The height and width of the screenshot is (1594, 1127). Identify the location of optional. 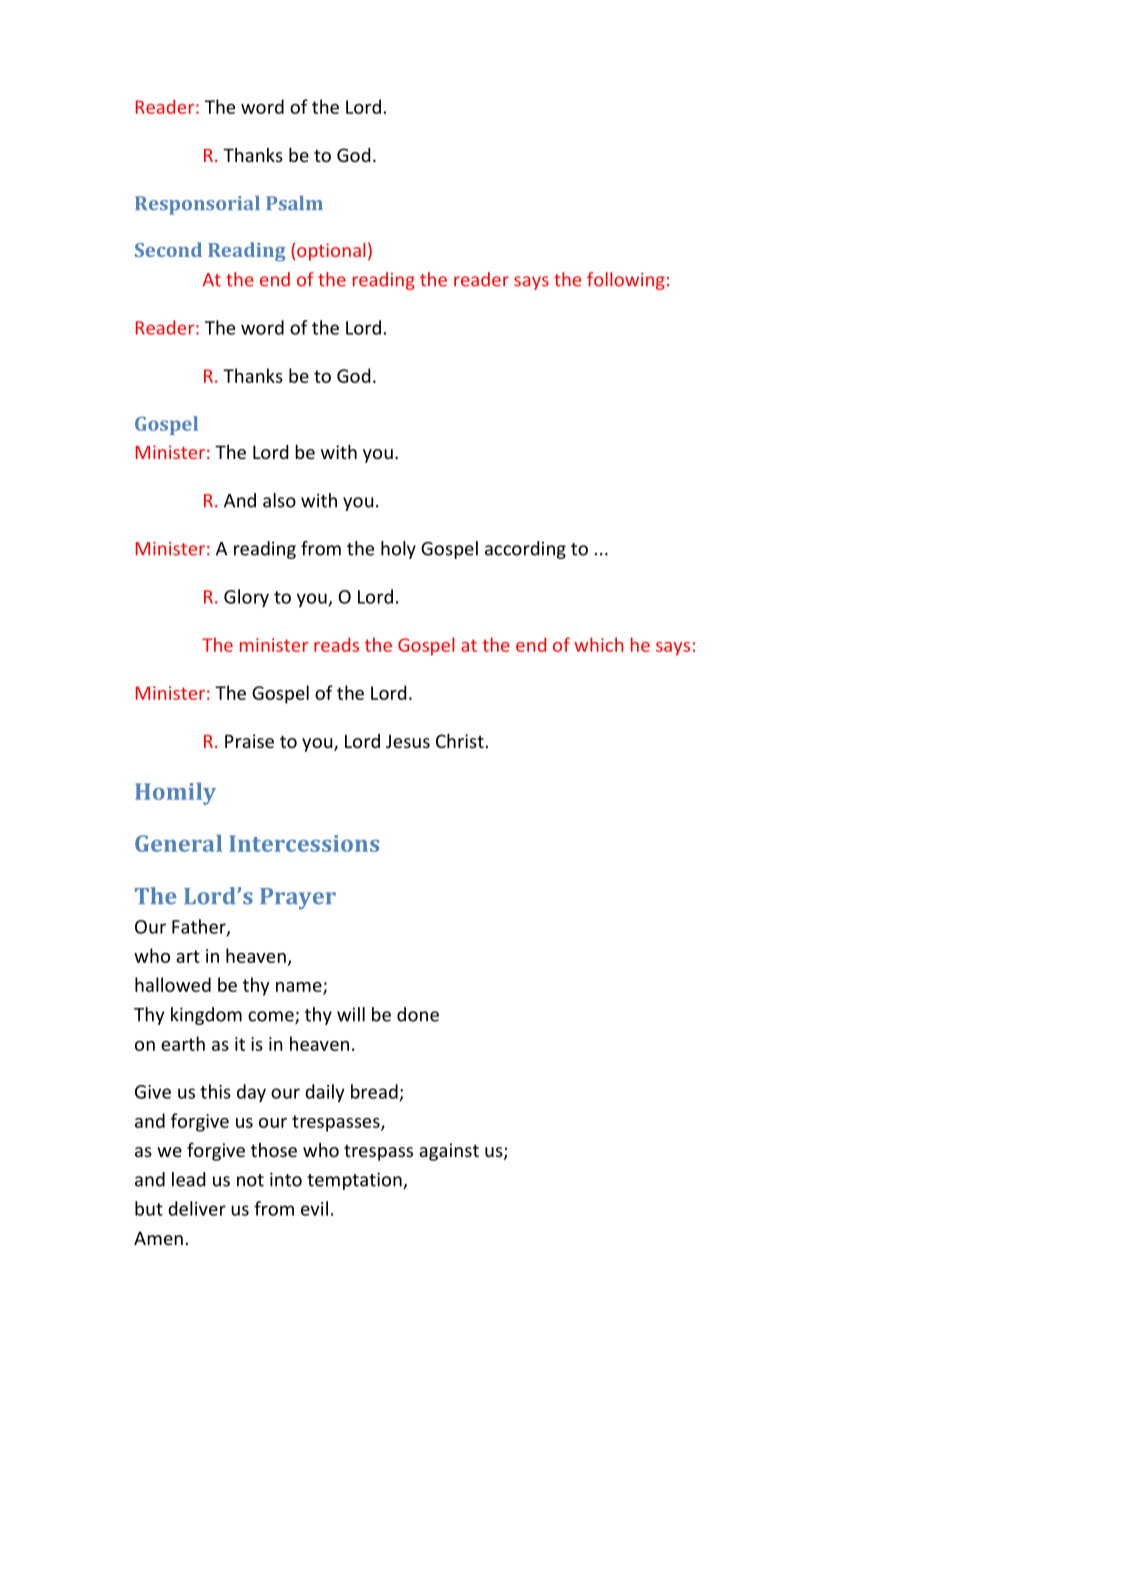
(331, 252).
